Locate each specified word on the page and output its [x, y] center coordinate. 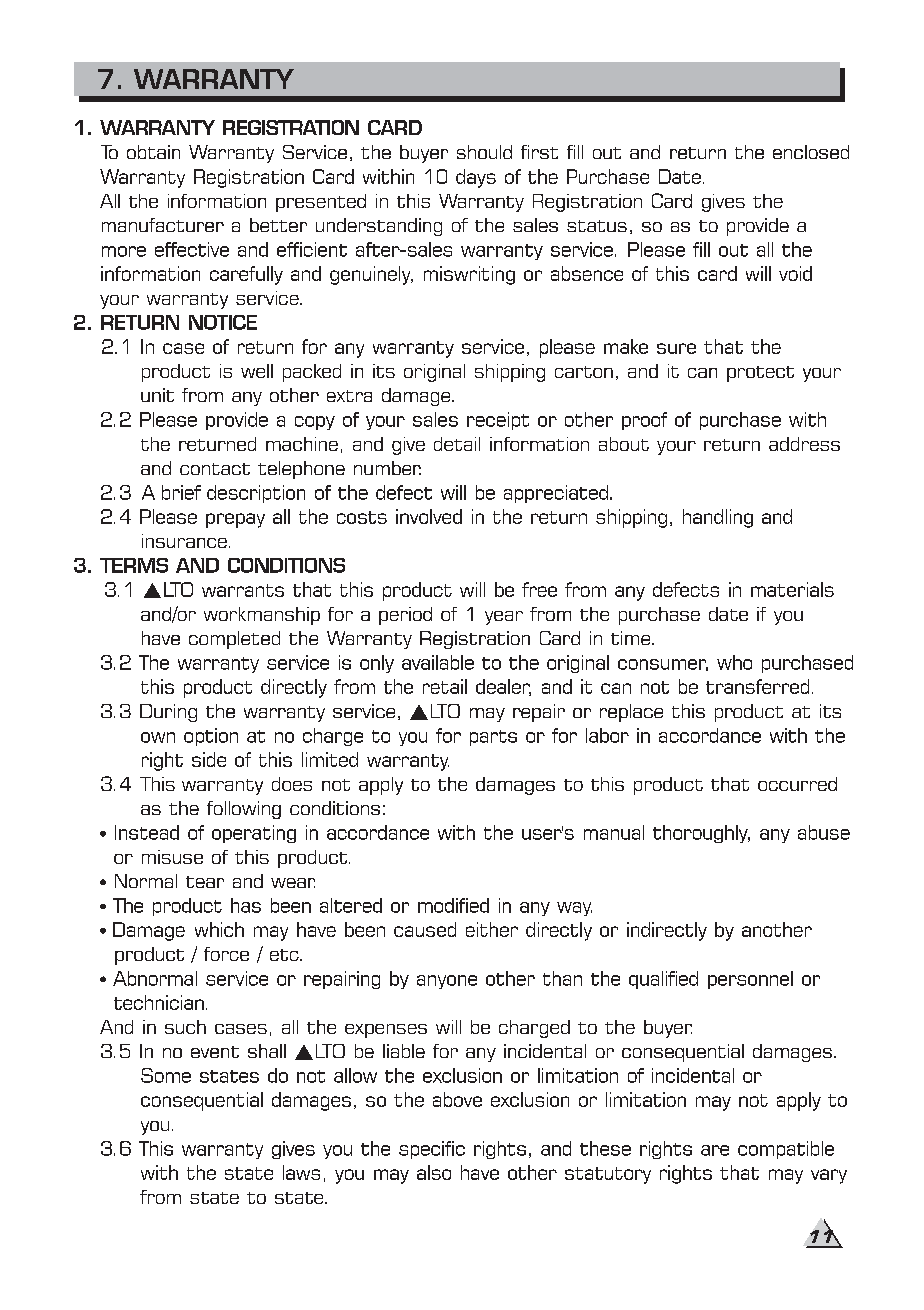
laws [301, 1172]
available [438, 662]
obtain [153, 152]
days [476, 178]
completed [234, 640]
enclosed [811, 152]
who [734, 662]
